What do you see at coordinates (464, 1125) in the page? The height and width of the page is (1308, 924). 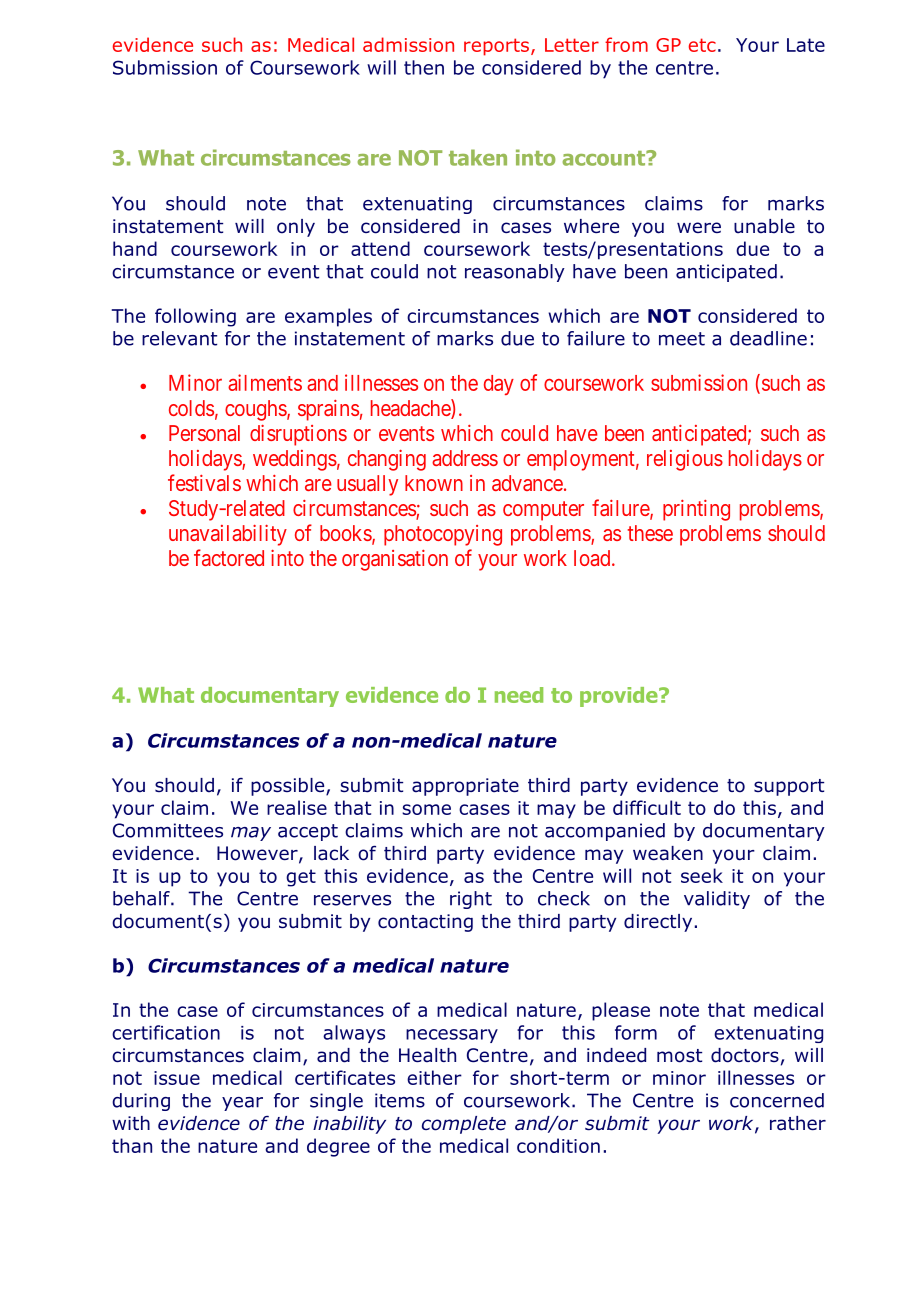 I see `complete` at bounding box center [464, 1125].
